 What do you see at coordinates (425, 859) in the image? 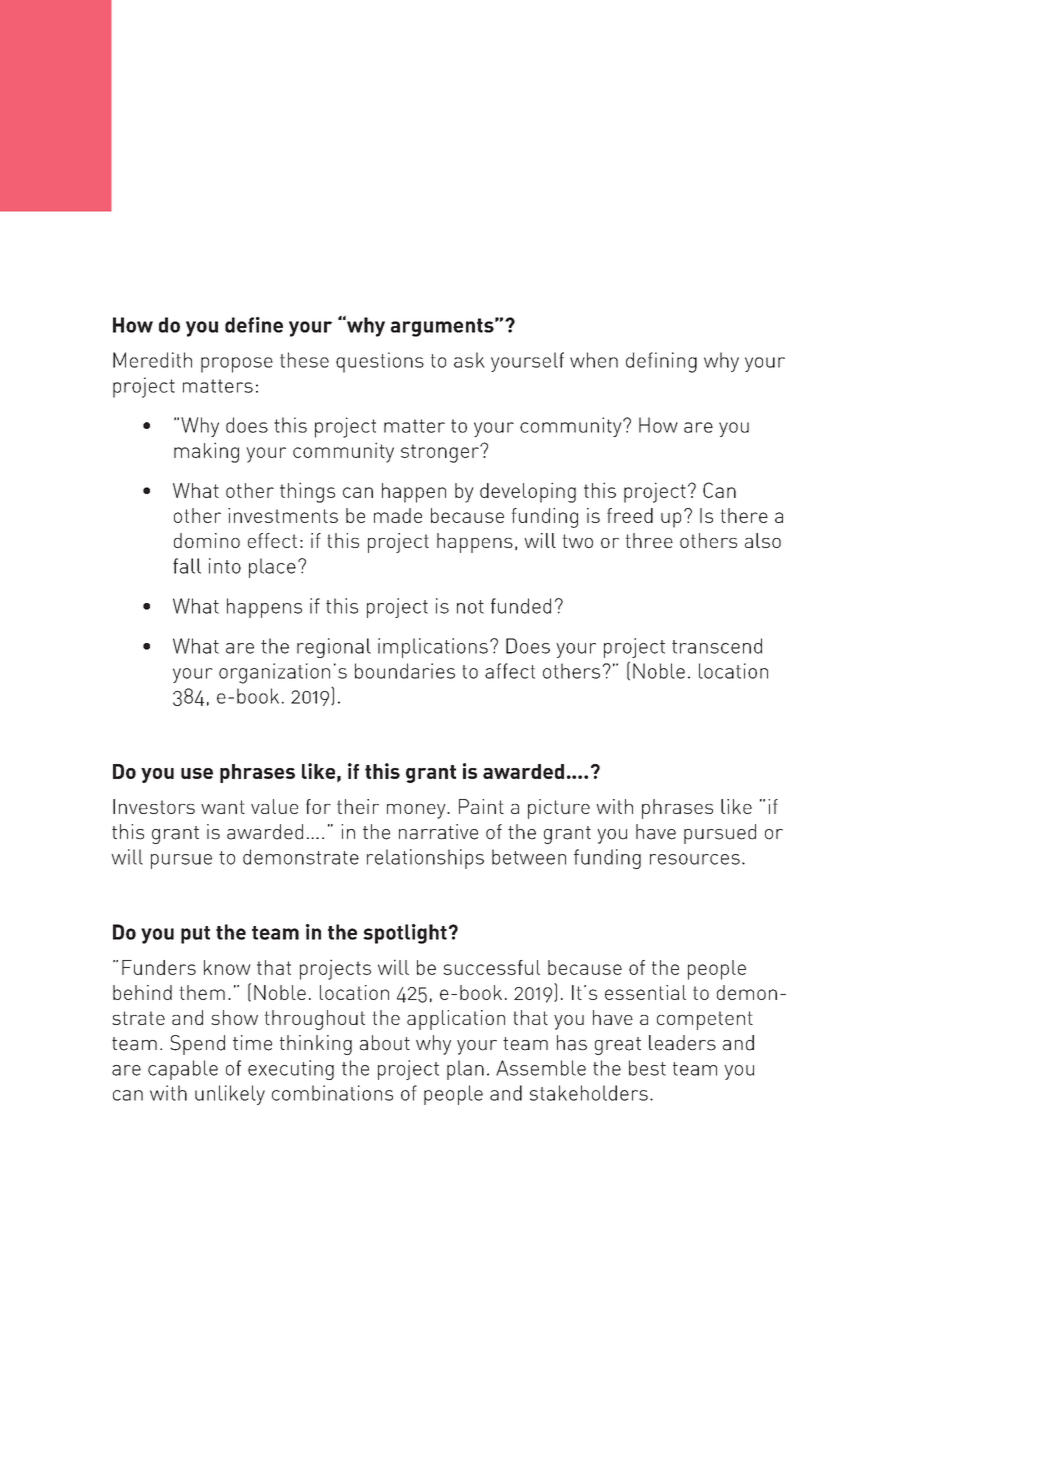
I see `relationships` at bounding box center [425, 859].
